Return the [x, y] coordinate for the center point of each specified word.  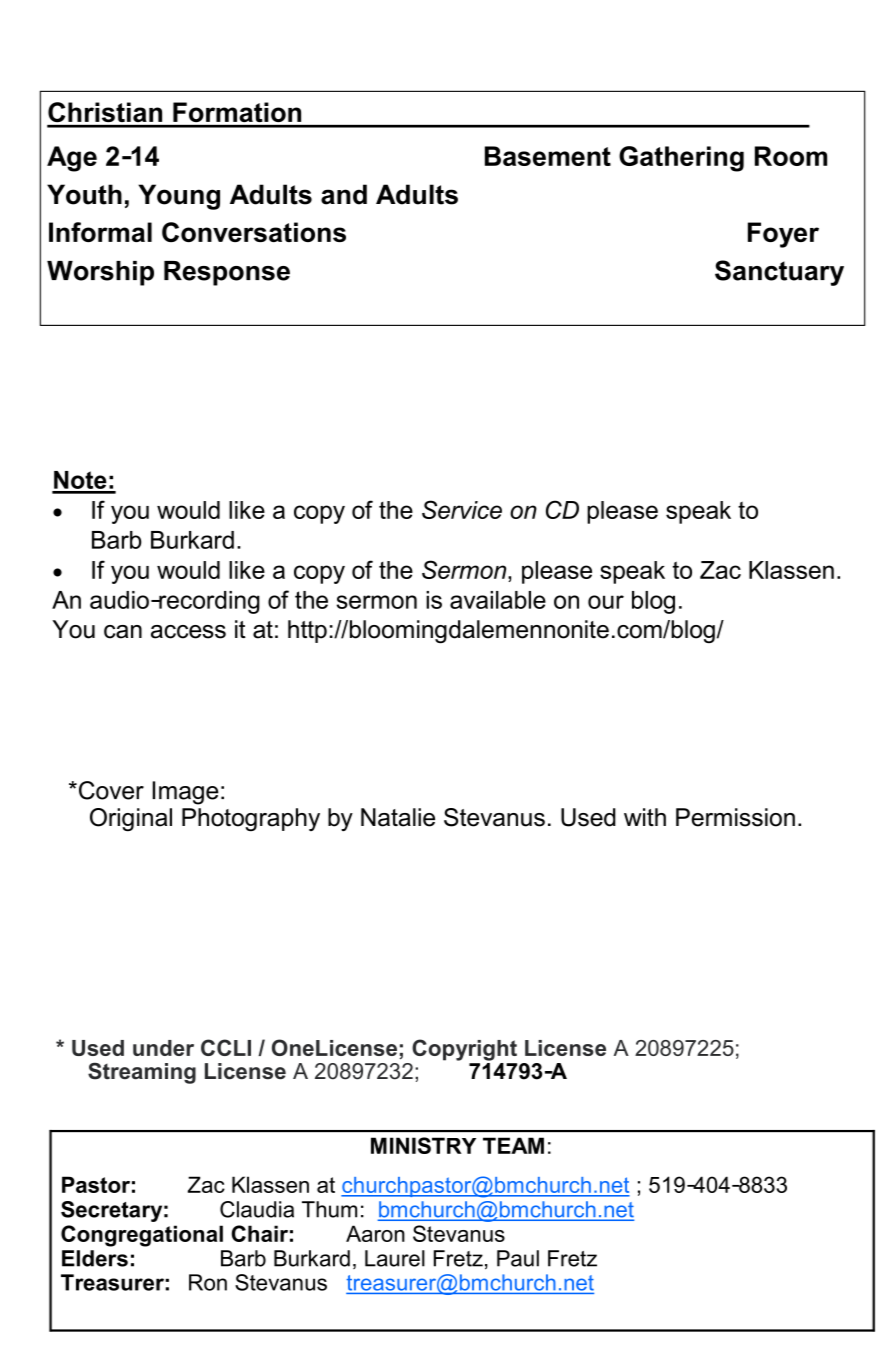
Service [462, 509]
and [344, 194]
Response [227, 273]
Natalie [398, 817]
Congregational [142, 1236]
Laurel [395, 1258]
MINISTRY [423, 1145]
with [645, 817]
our [606, 602]
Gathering [681, 159]
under [163, 1048]
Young [179, 197]
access [188, 632]
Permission [735, 817]
